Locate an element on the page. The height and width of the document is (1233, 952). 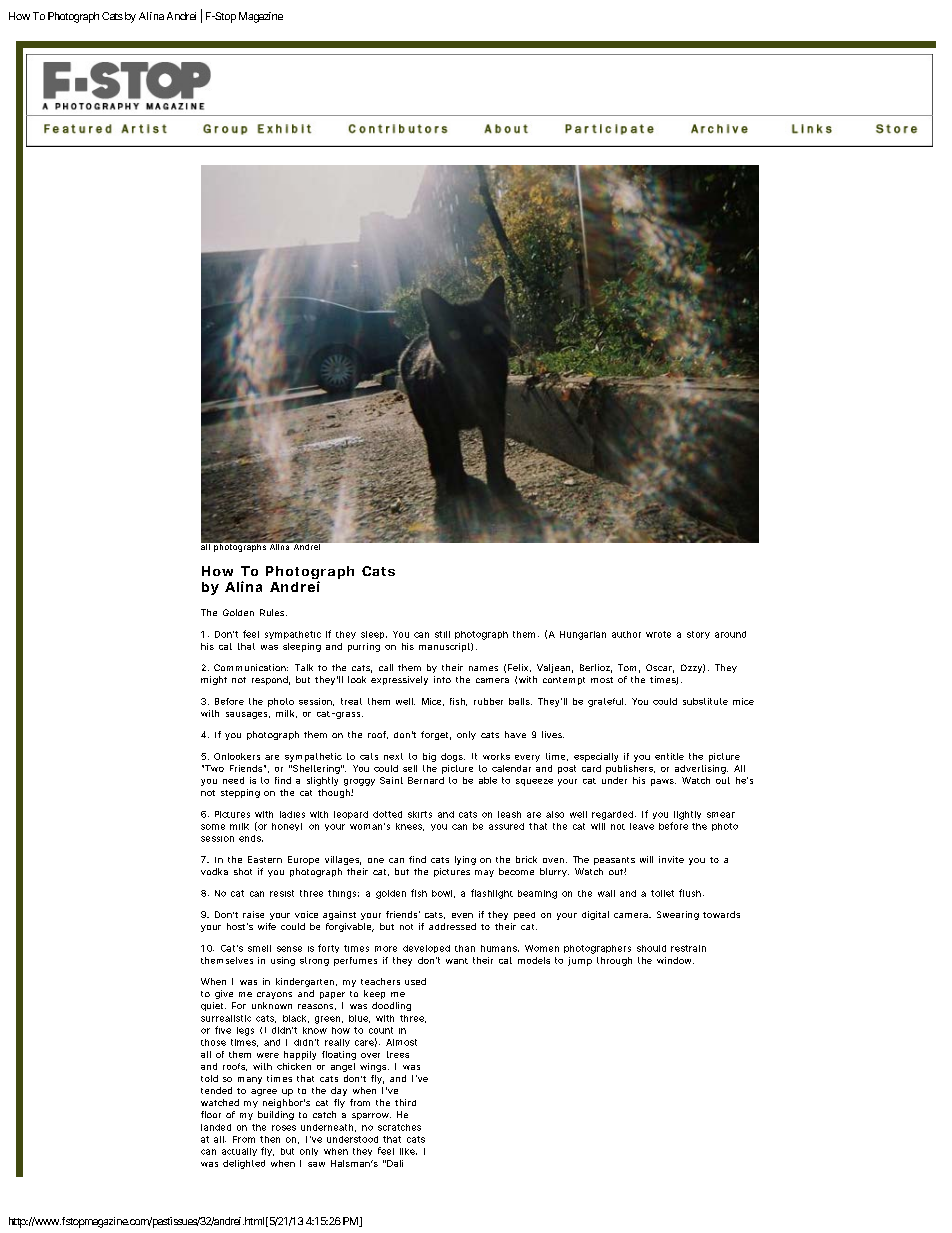
still is located at coordinates (442, 634).
